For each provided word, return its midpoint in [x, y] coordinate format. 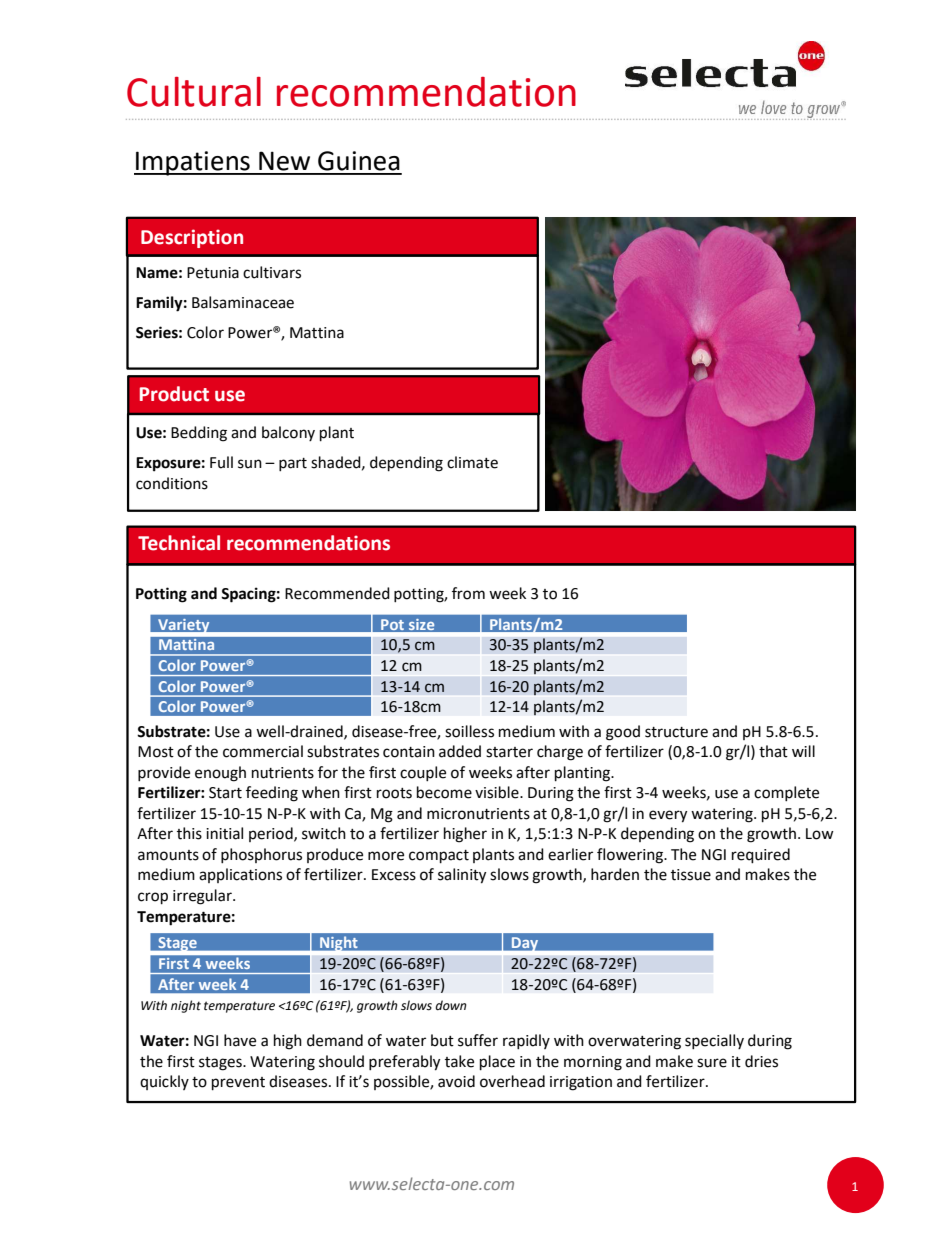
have [240, 1040]
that [773, 751]
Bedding [199, 434]
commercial [263, 751]
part [293, 464]
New [284, 161]
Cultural [194, 92]
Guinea [359, 161]
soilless [469, 731]
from [468, 593]
